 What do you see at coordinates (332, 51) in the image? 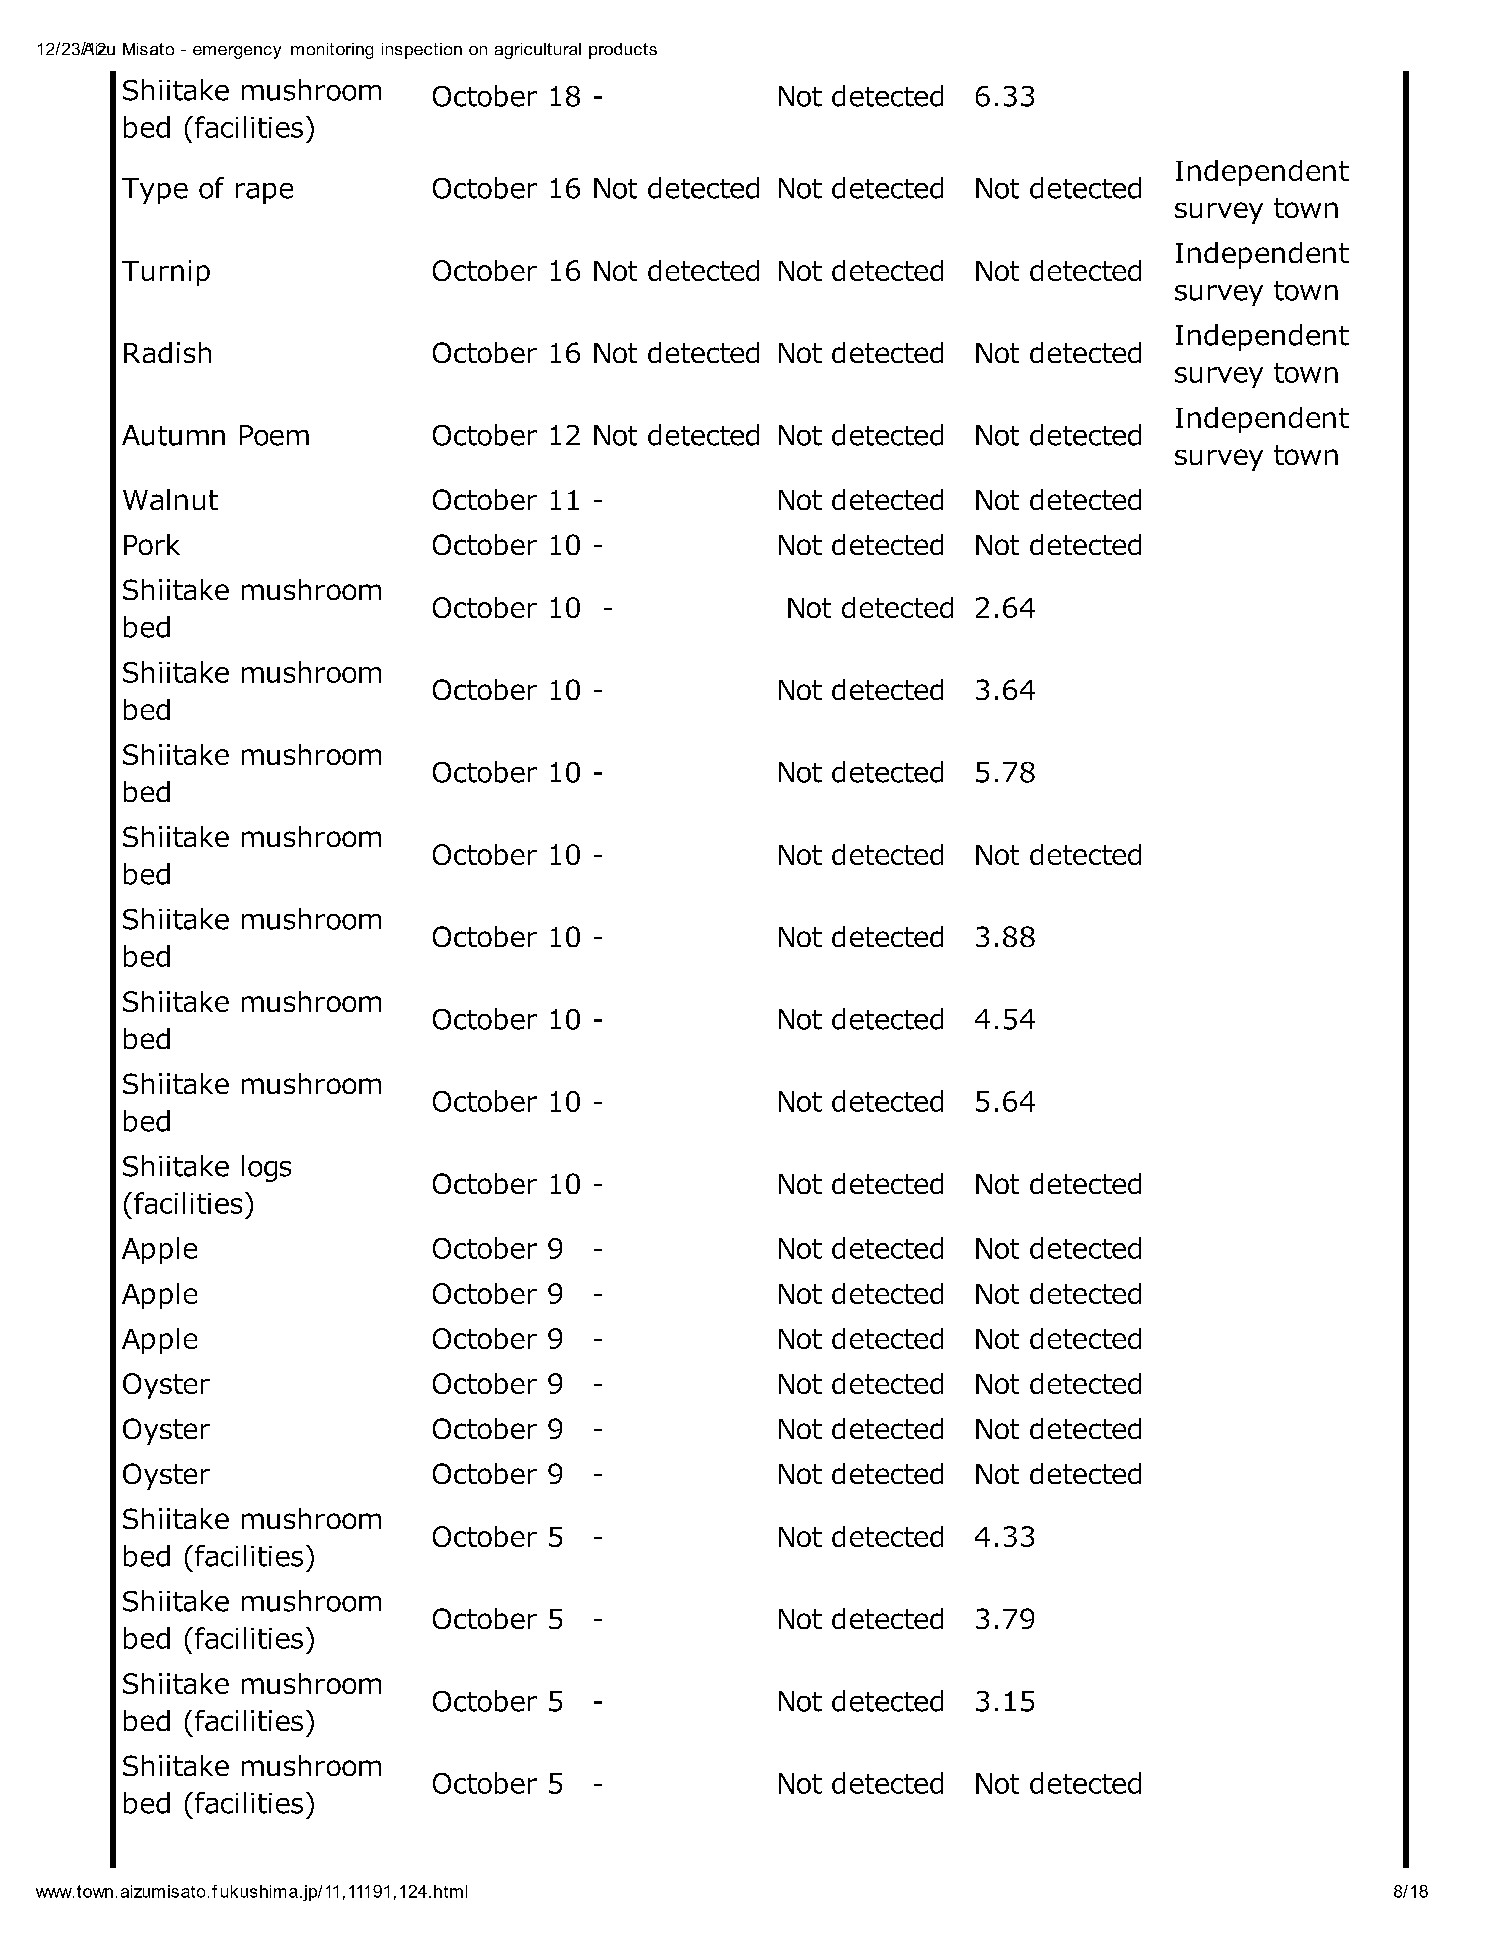
I see `monitoring` at bounding box center [332, 51].
